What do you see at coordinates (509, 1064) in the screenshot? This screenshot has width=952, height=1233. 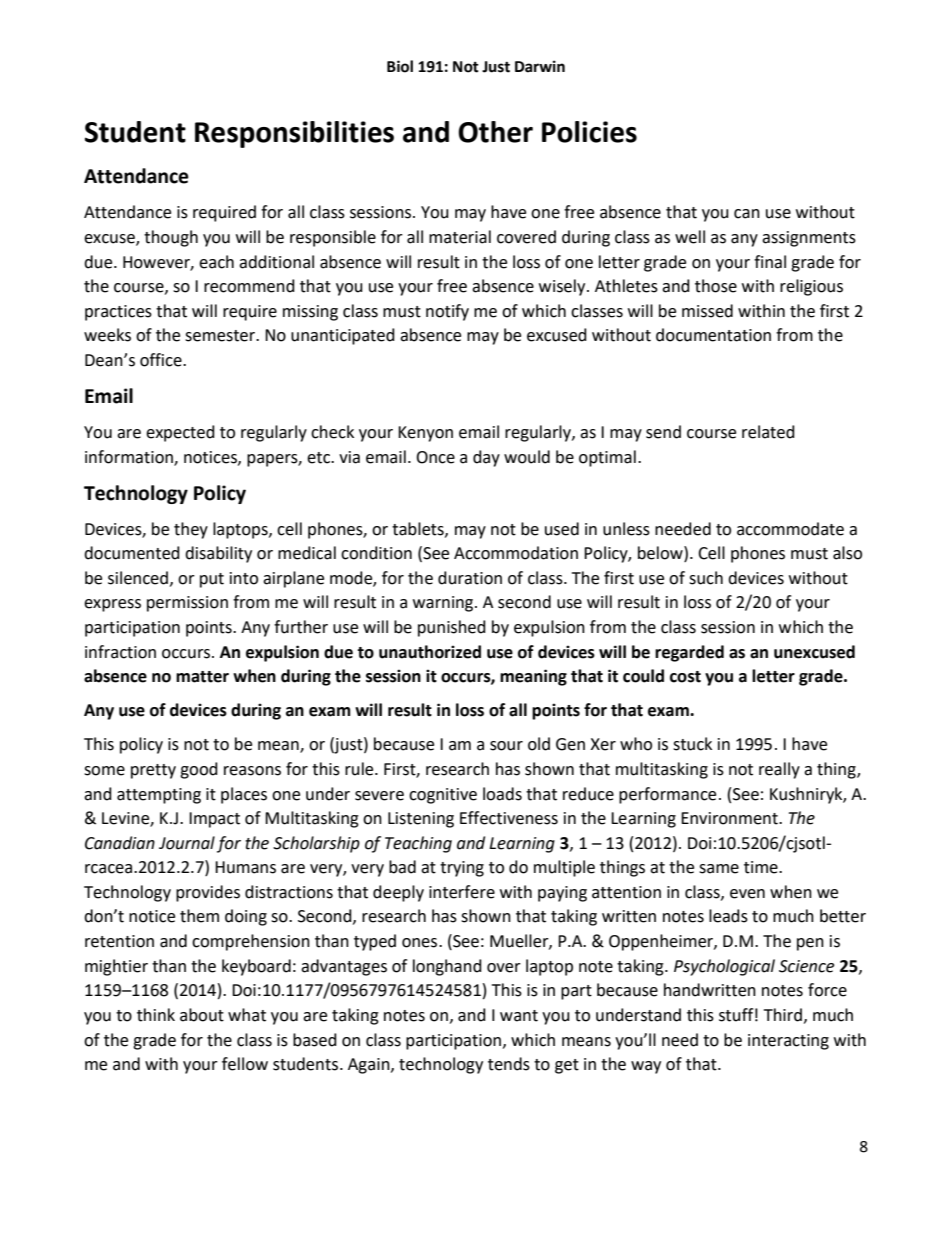 I see `tends` at bounding box center [509, 1064].
